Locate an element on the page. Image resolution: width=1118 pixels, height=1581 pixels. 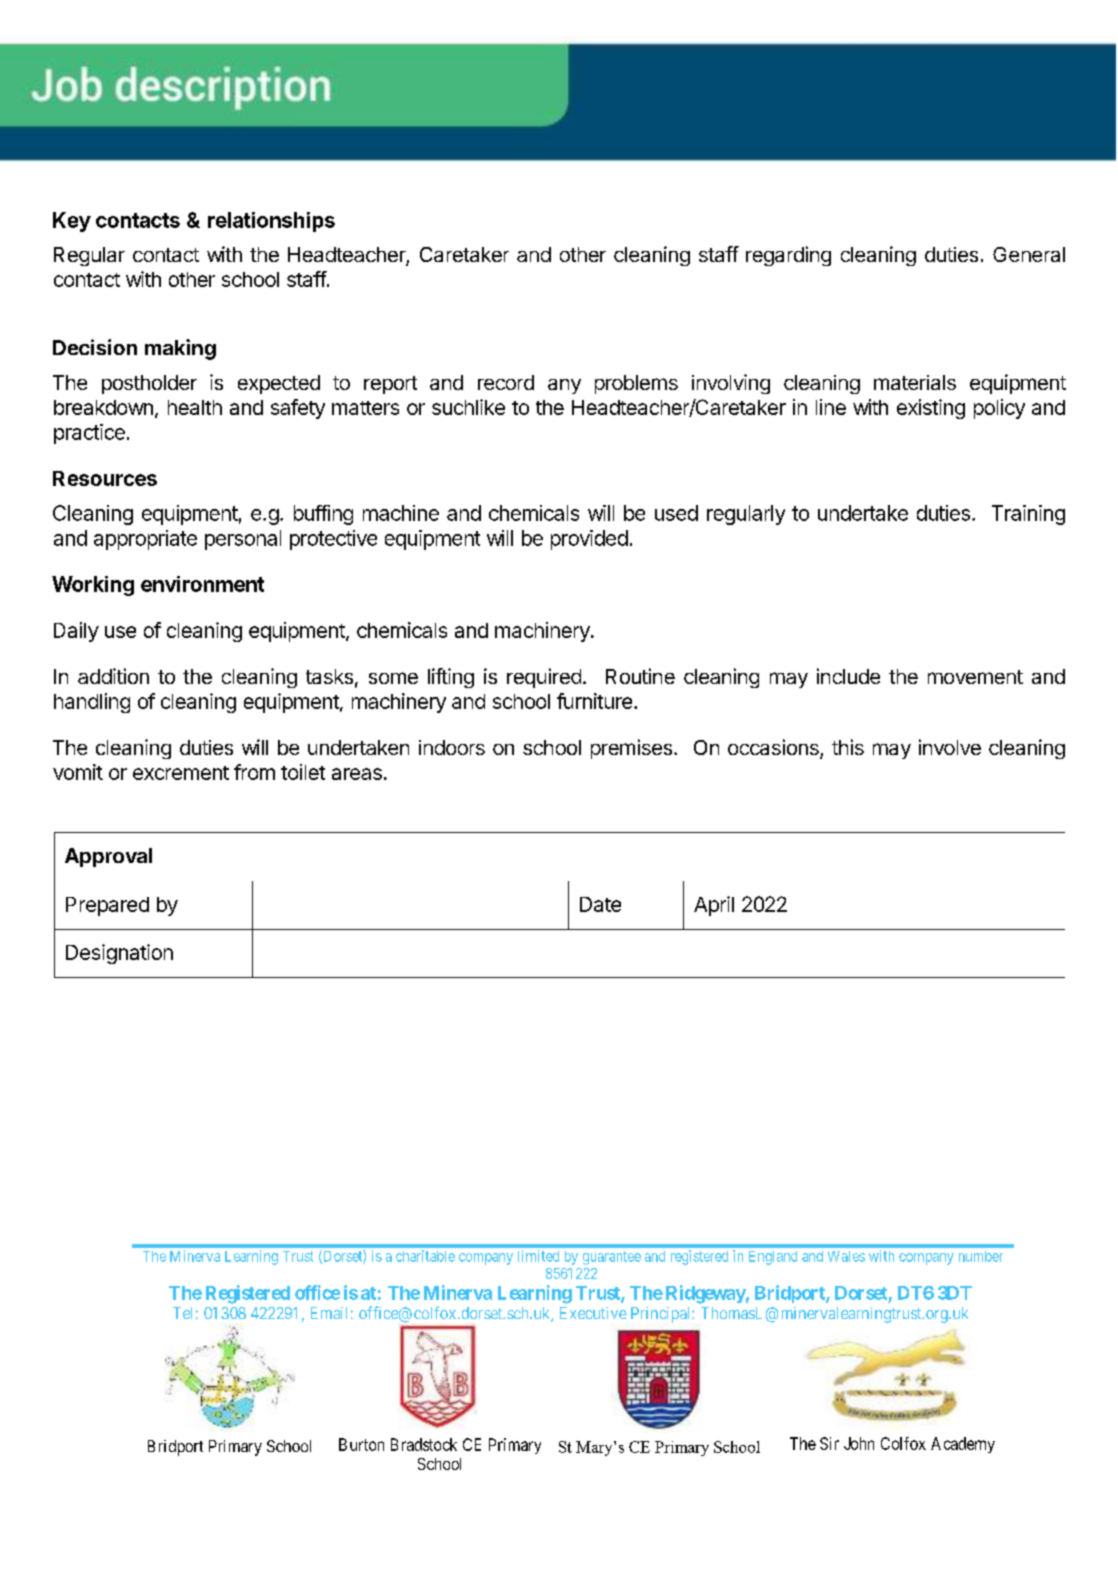
Date is located at coordinates (600, 904).
